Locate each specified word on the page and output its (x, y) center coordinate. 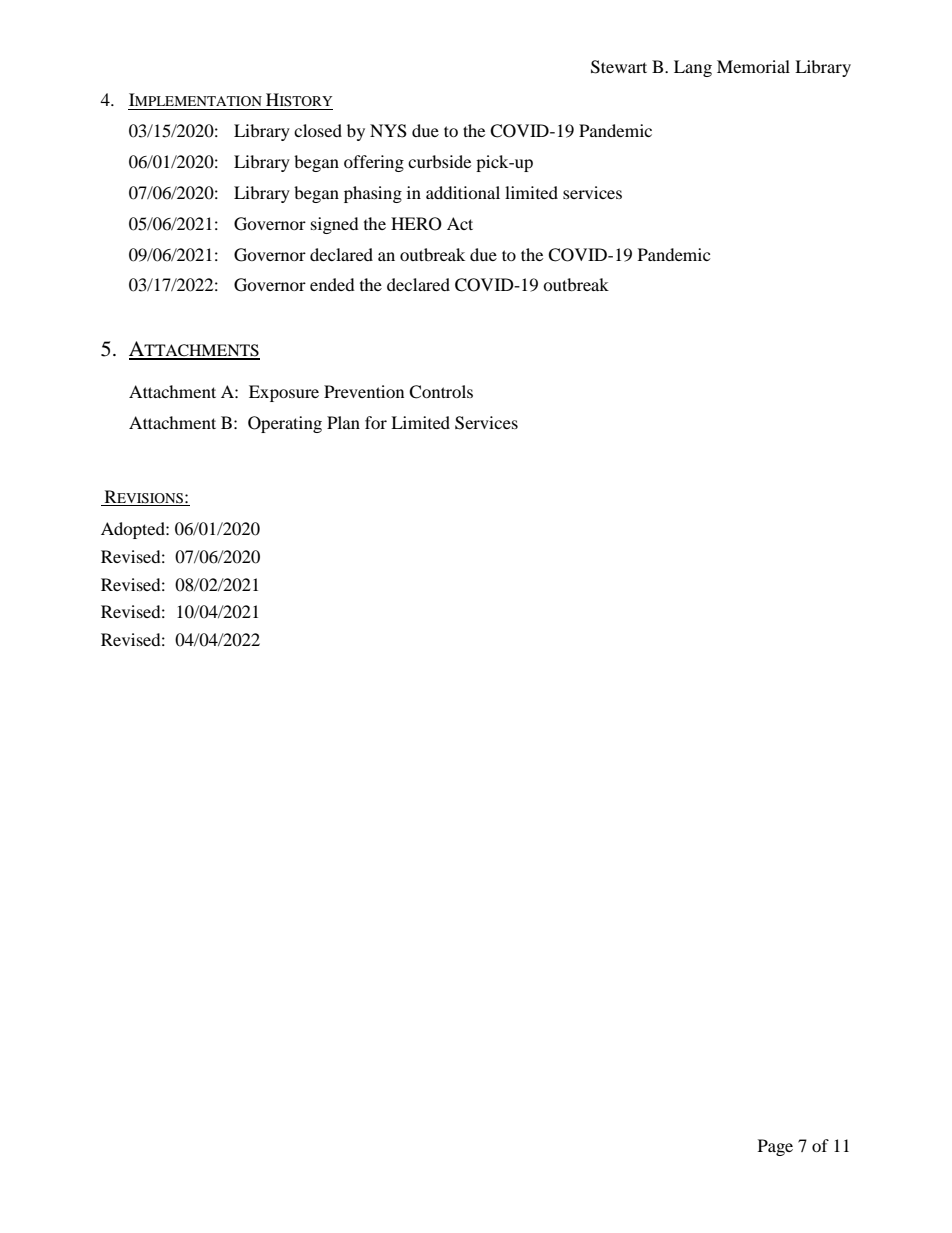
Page (775, 1147)
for (376, 422)
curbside (439, 161)
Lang (693, 68)
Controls (441, 392)
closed (318, 130)
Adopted (134, 530)
